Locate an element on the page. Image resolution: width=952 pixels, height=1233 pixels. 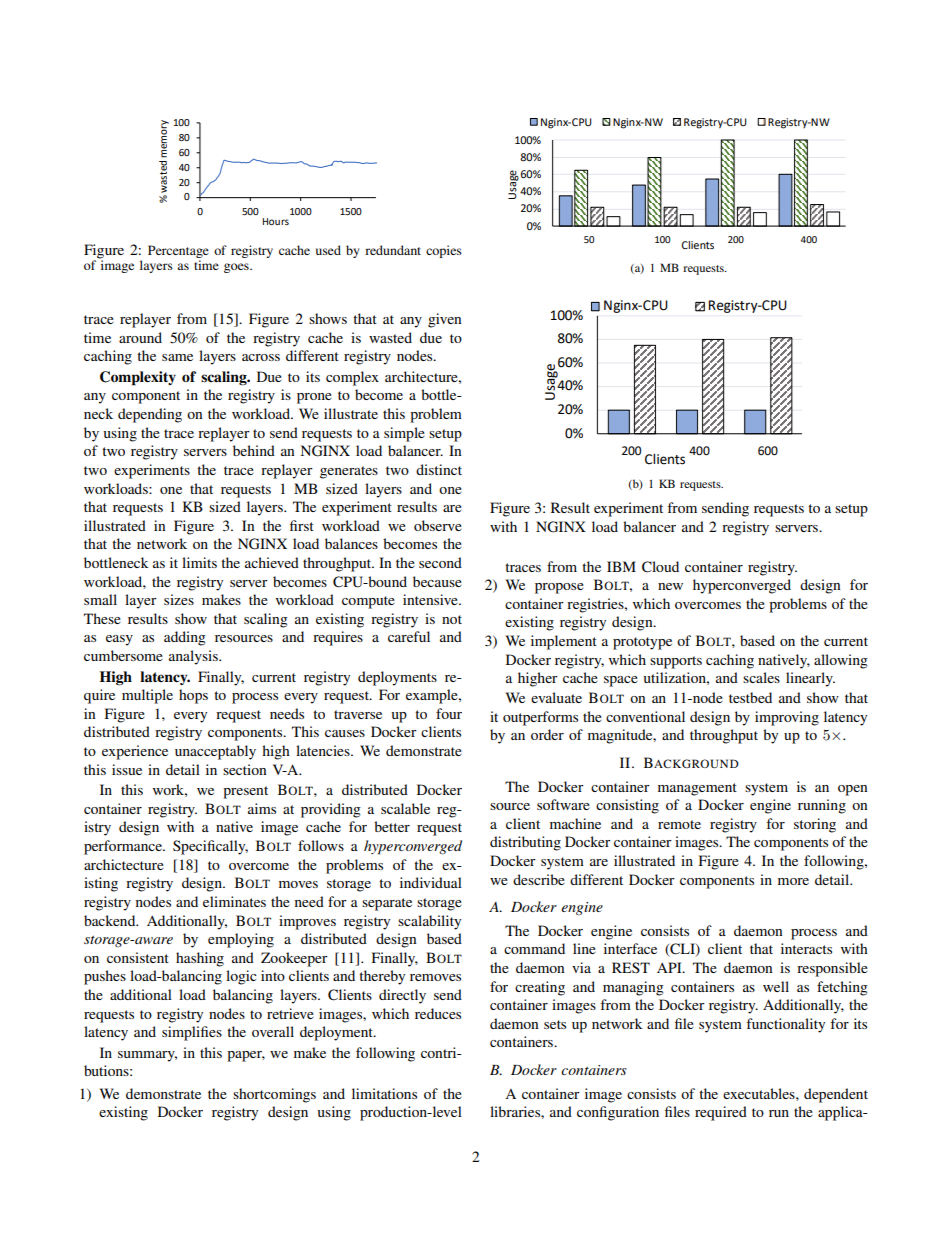
copies is located at coordinates (444, 251).
